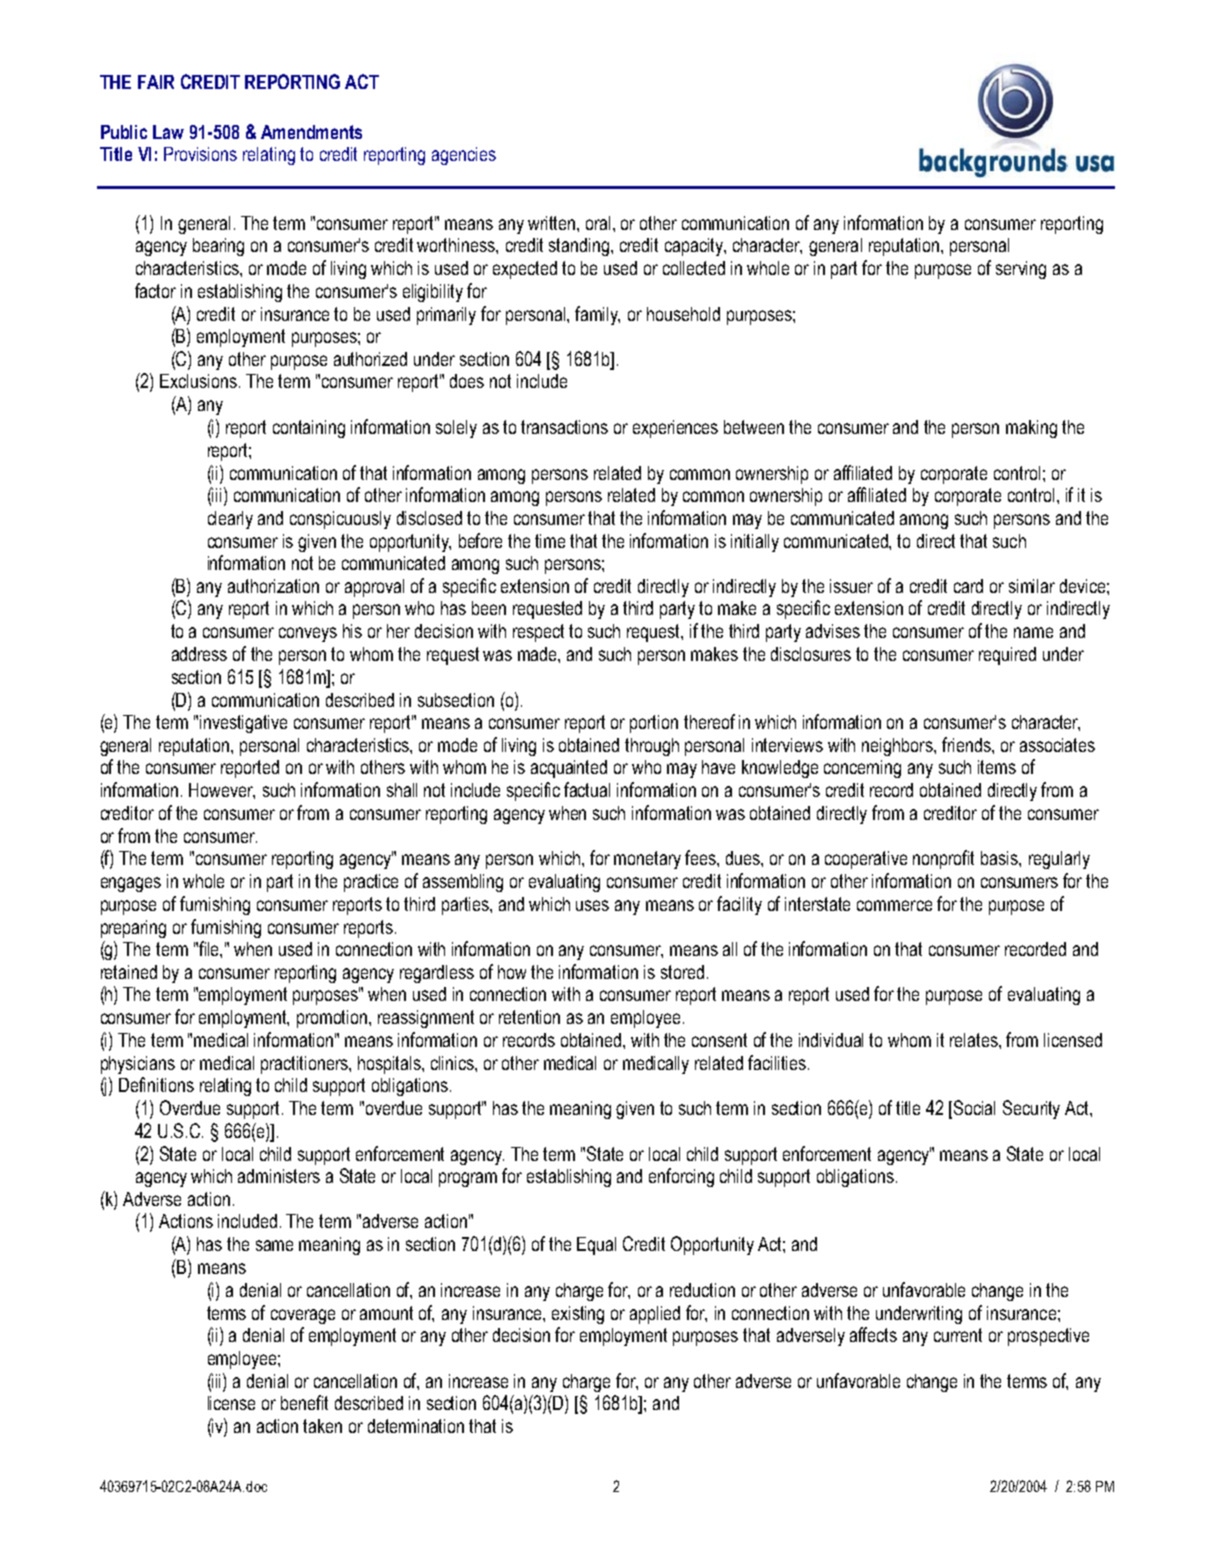  What do you see at coordinates (592, 905) in the page?
I see `uses` at bounding box center [592, 905].
